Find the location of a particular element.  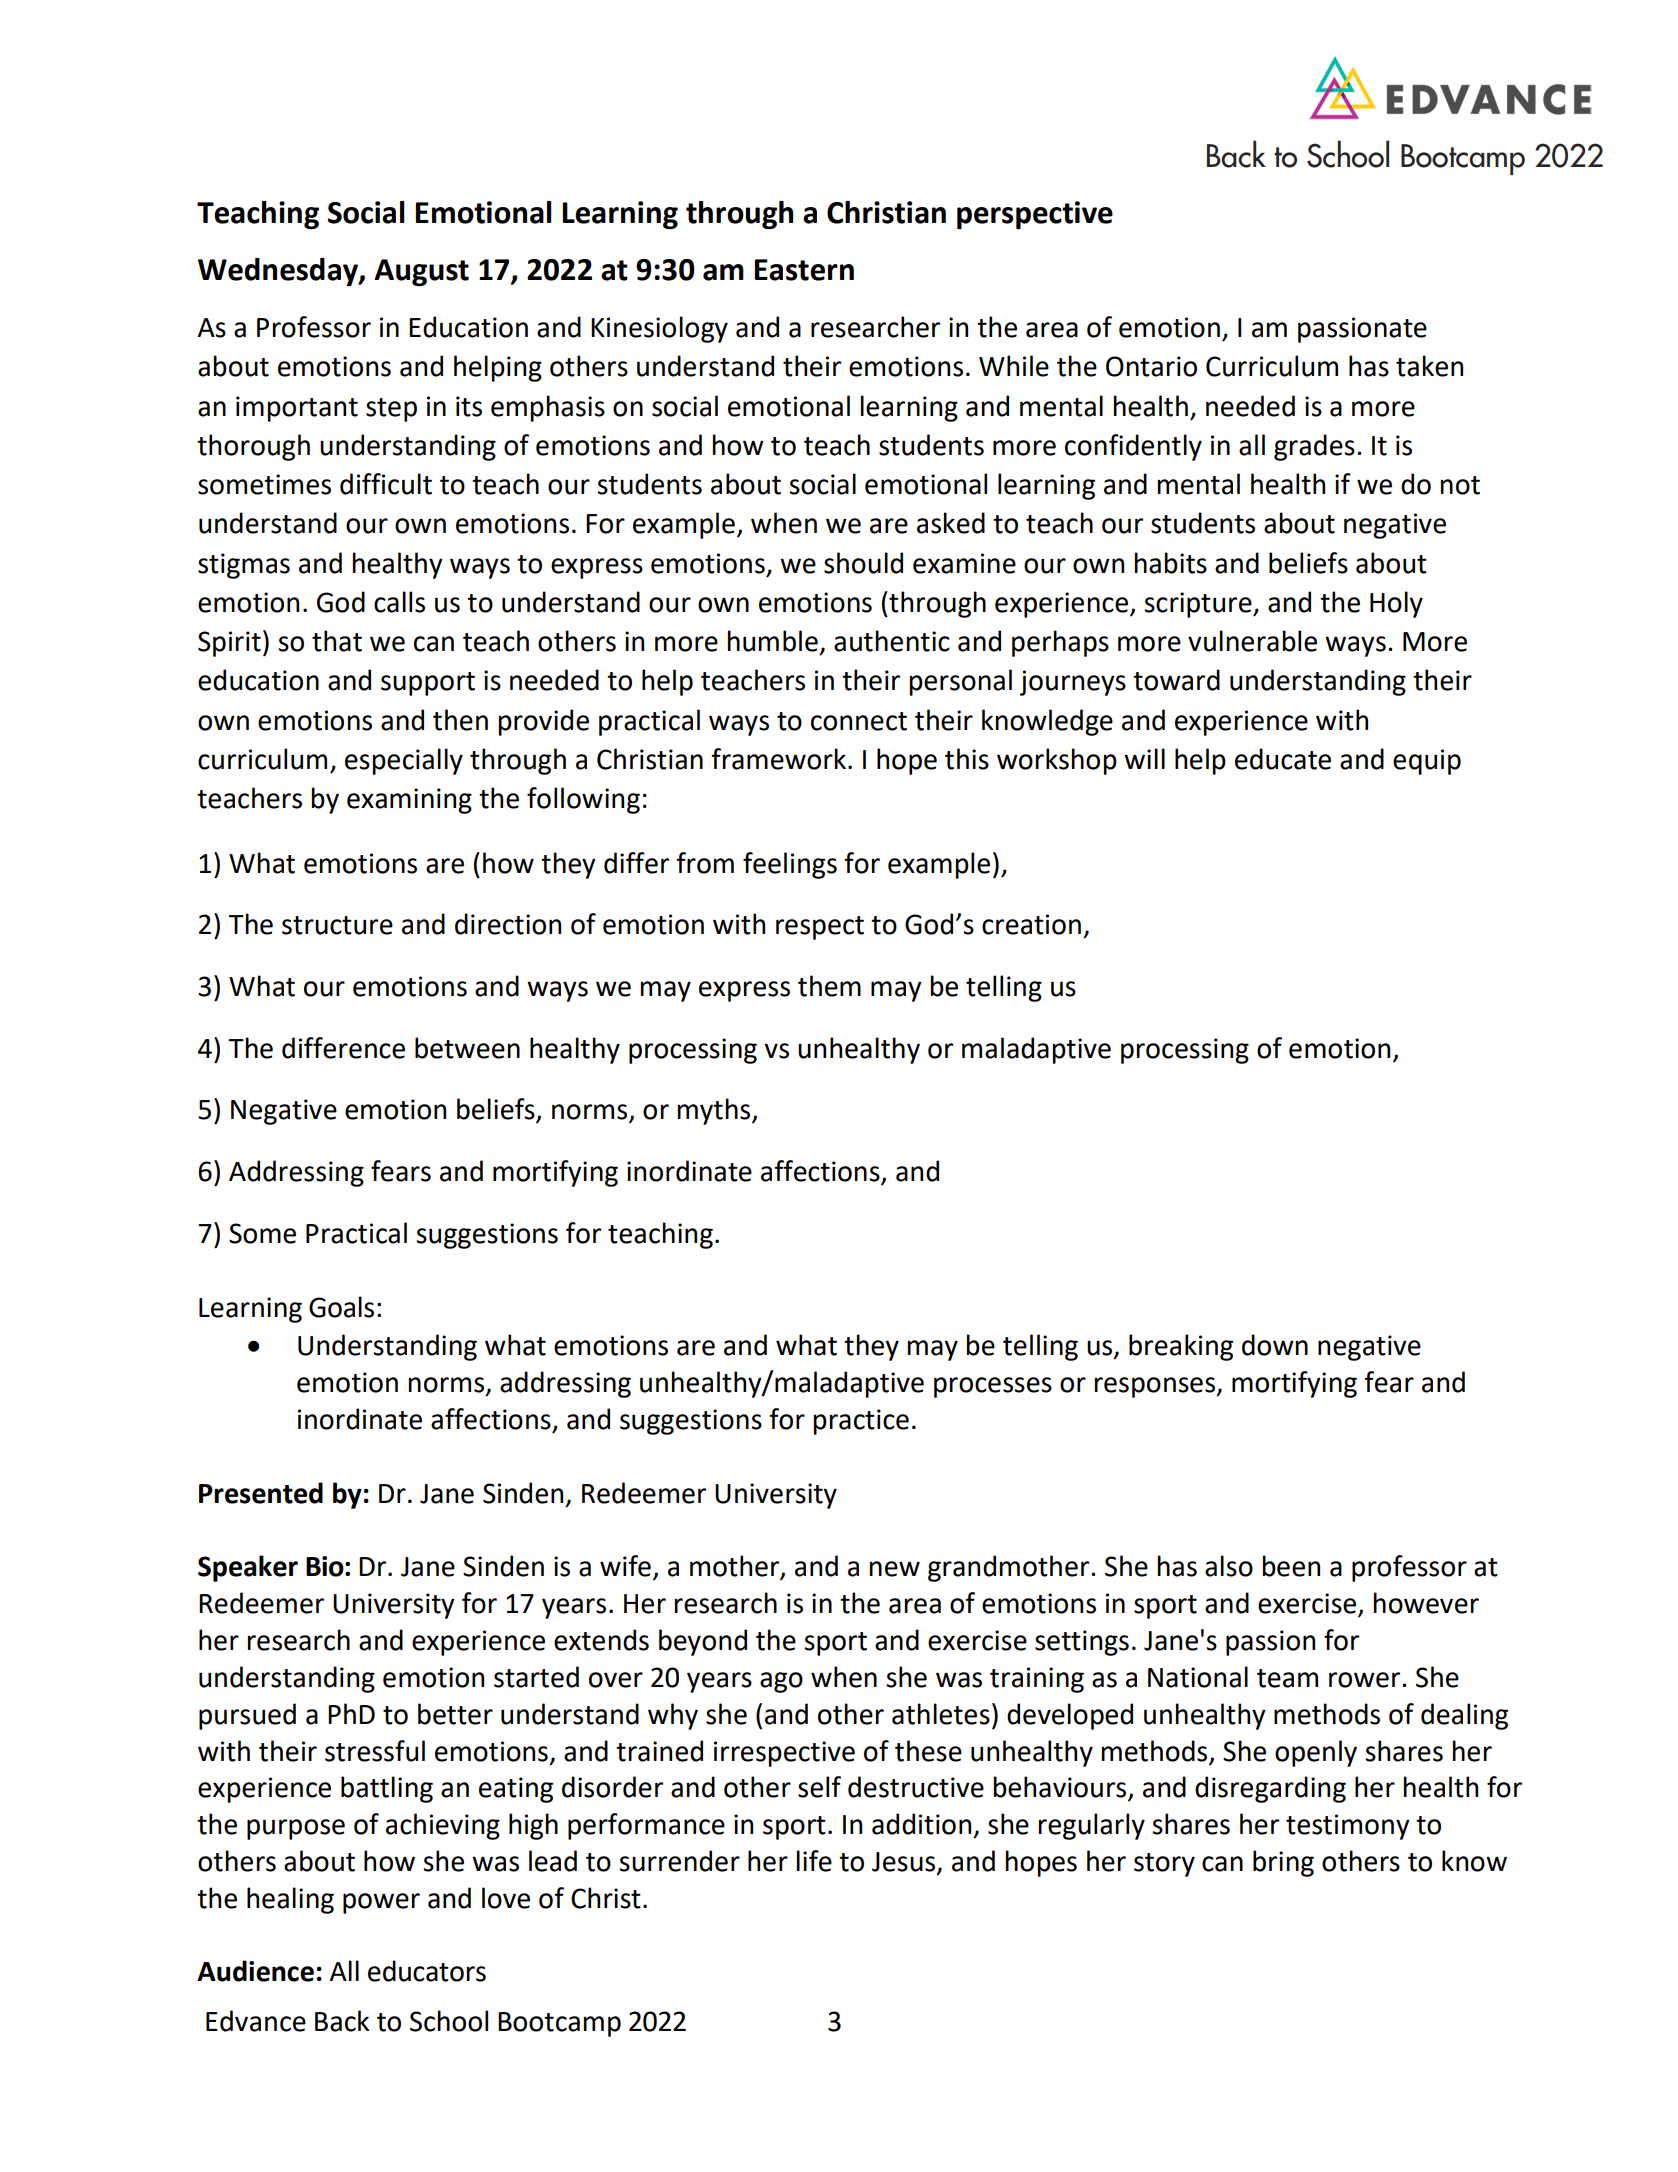

Presented is located at coordinates (261, 1493).
